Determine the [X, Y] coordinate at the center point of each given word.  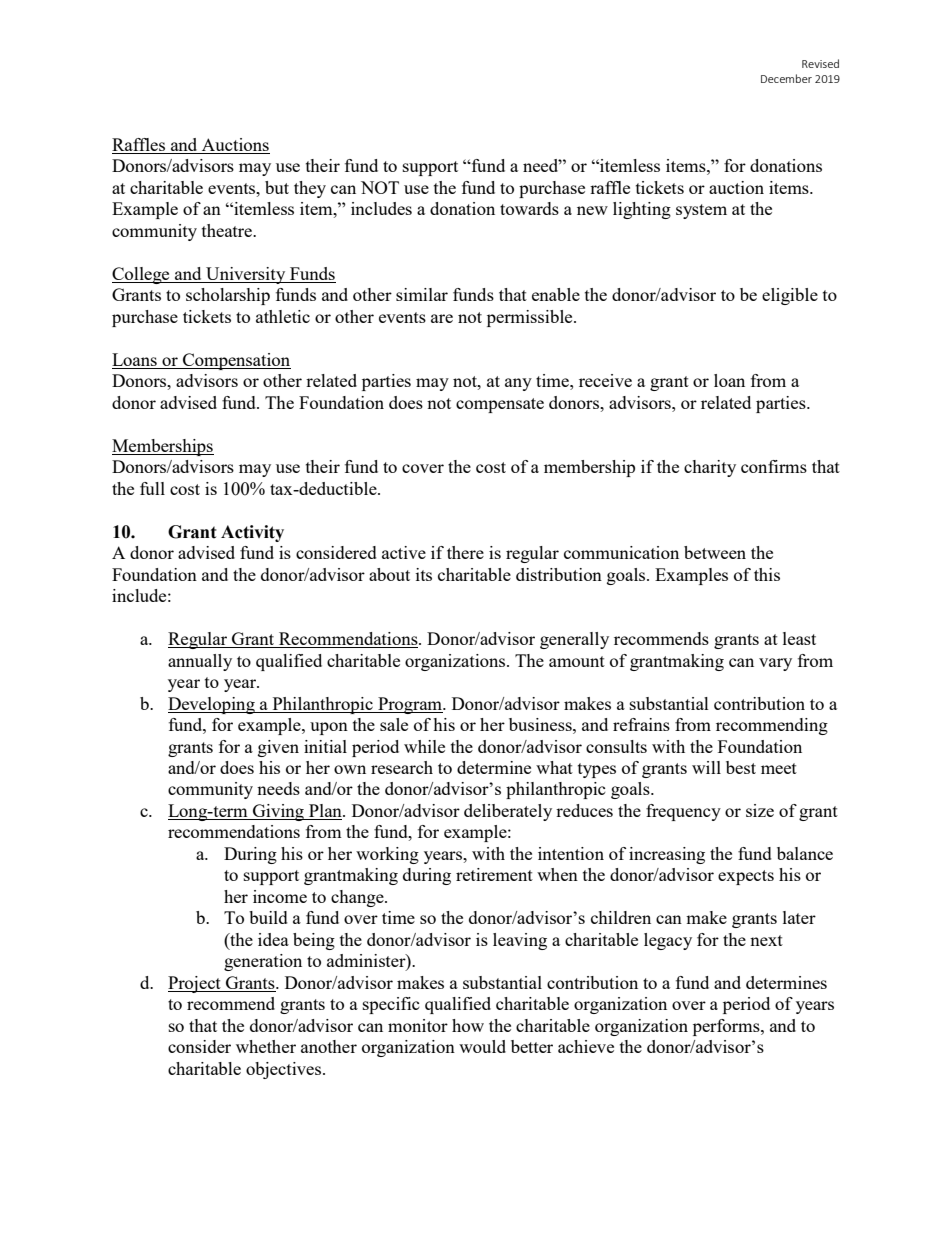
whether [266, 1046]
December [786, 78]
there [465, 552]
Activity [252, 533]
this [767, 574]
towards [529, 208]
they [310, 189]
